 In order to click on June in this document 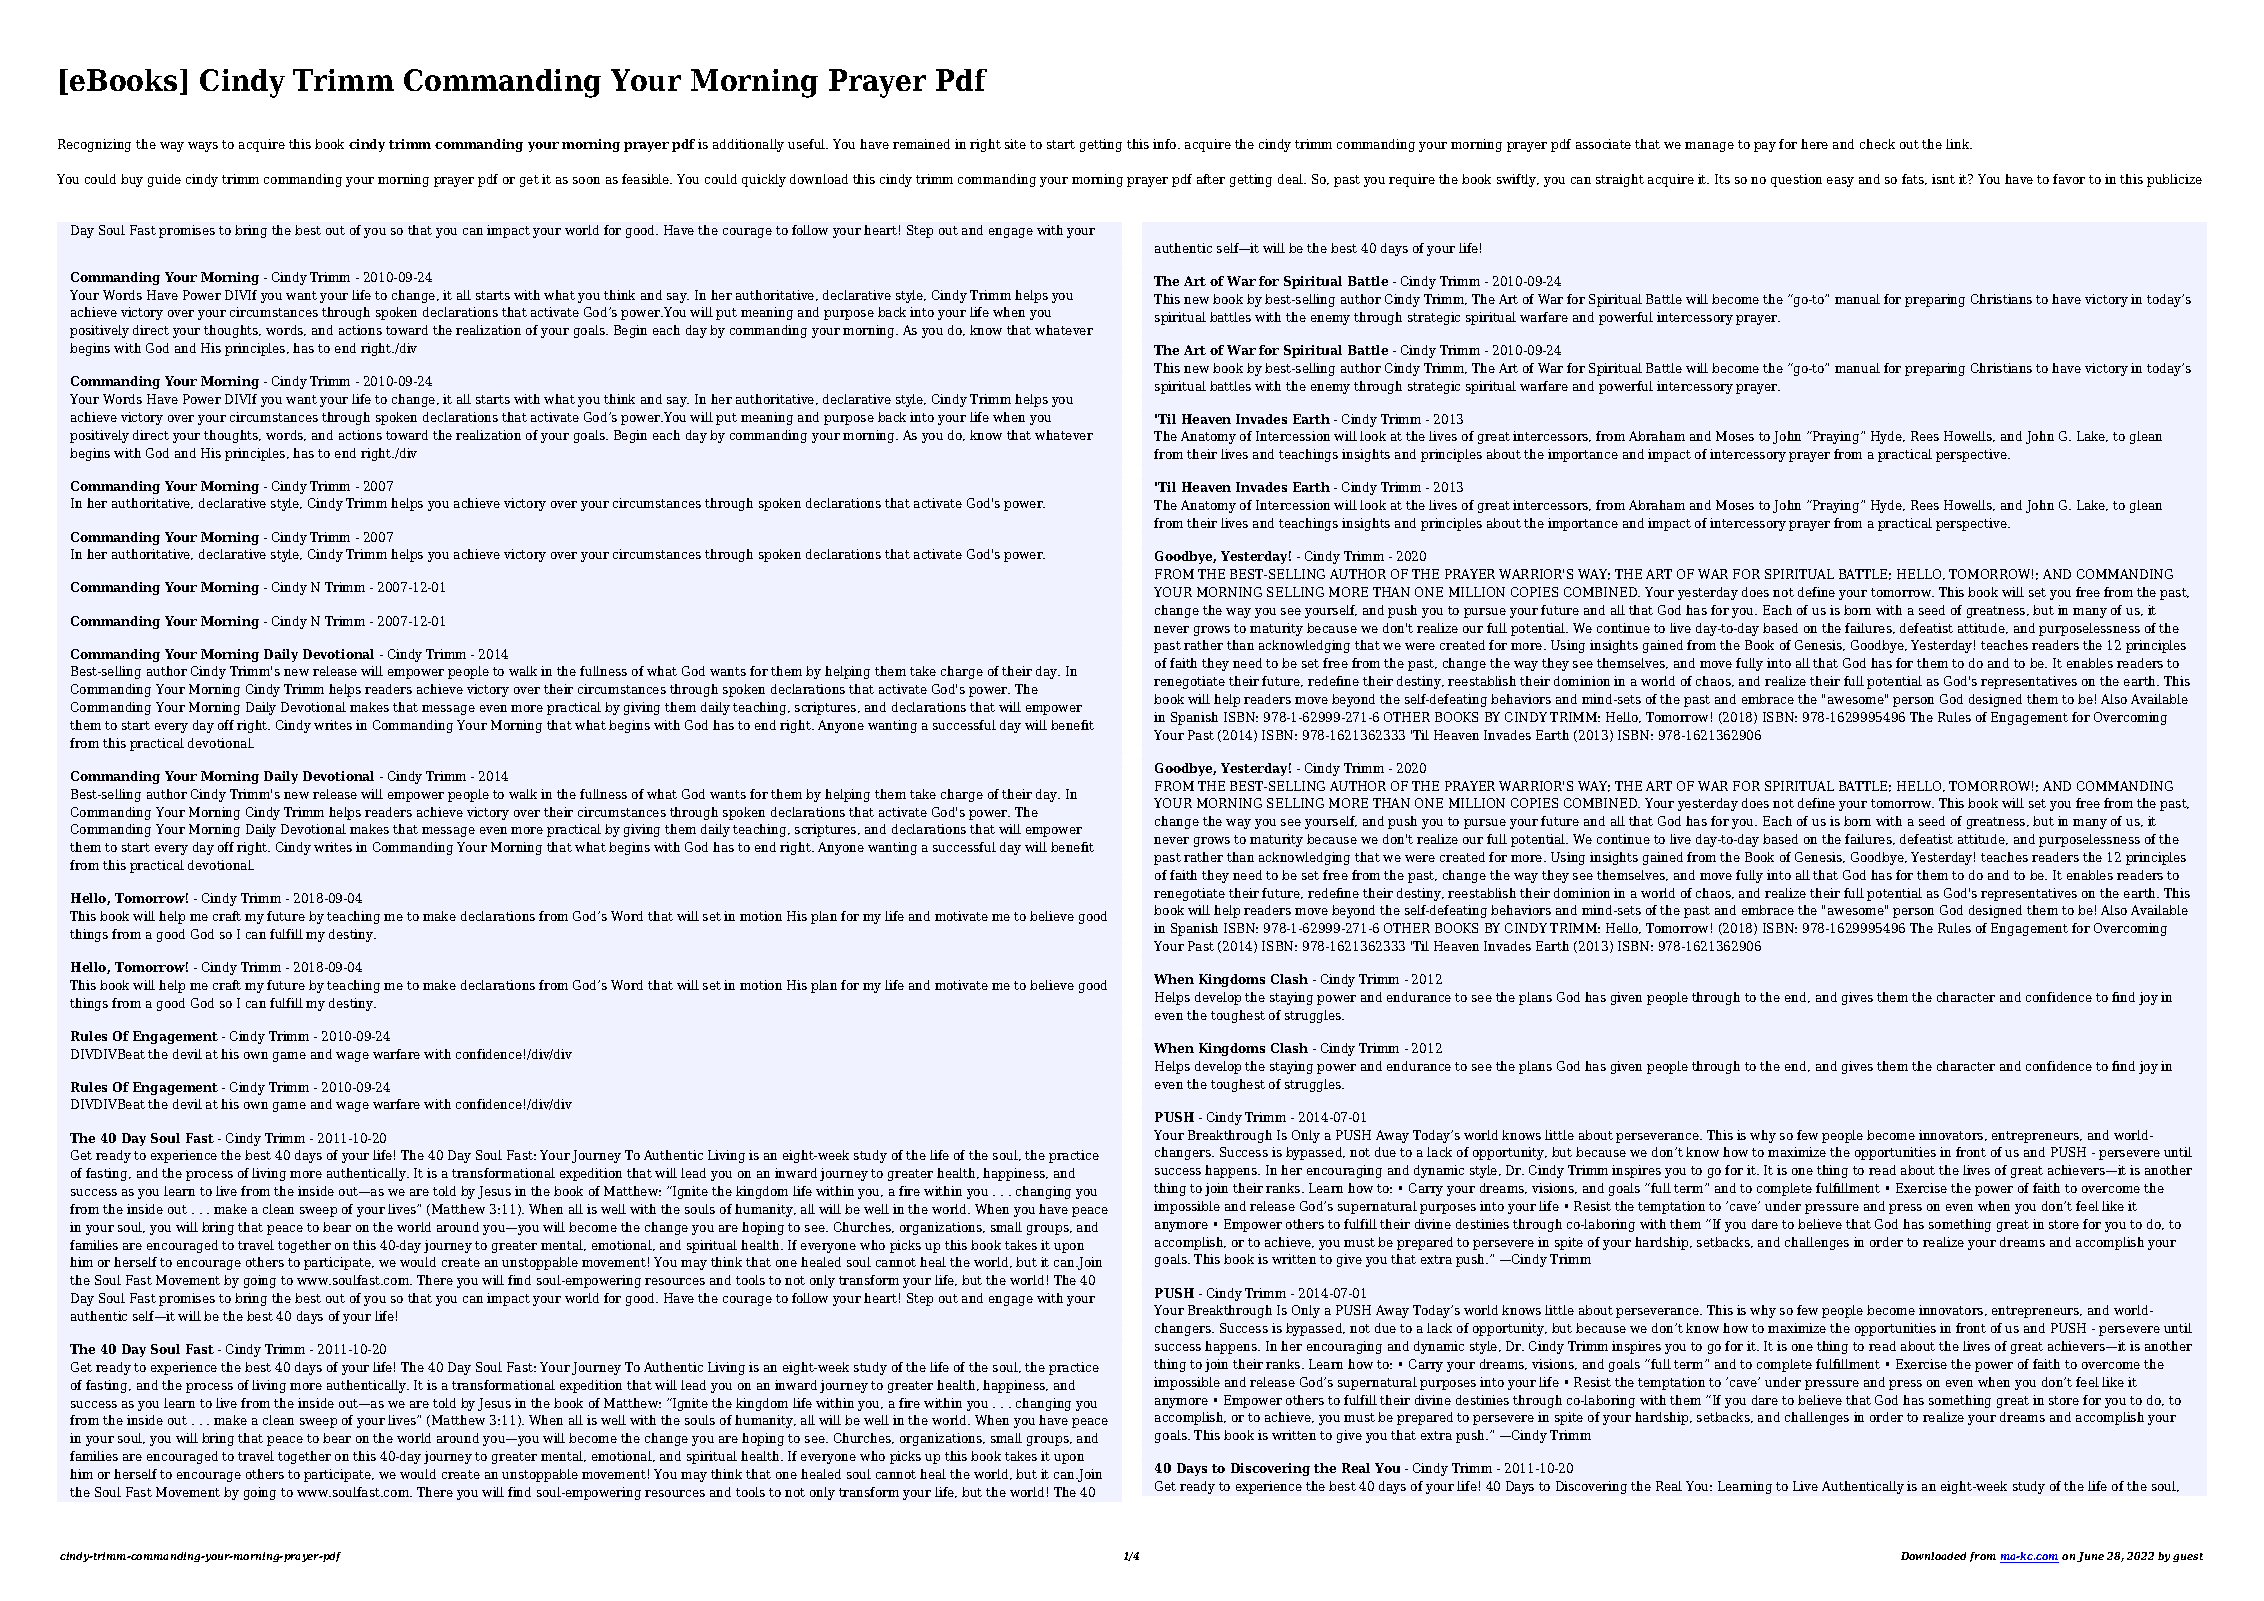, I will do `click(2090, 1557)`.
